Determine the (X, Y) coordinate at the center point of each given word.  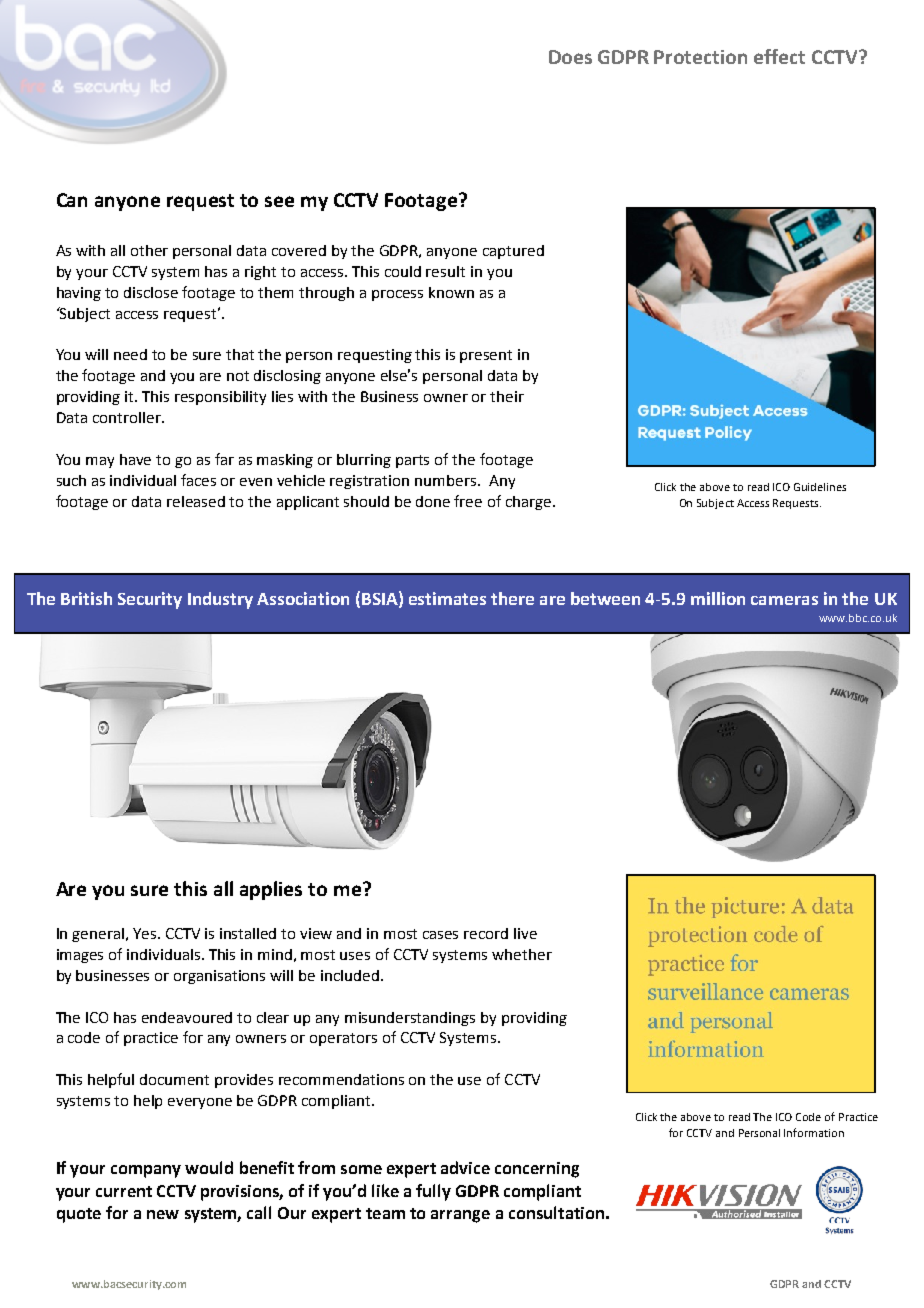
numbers (445, 480)
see (279, 201)
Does (570, 57)
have (135, 459)
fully (433, 1192)
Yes (146, 933)
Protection (700, 57)
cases (440, 935)
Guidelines (820, 487)
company (146, 1171)
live (525, 933)
